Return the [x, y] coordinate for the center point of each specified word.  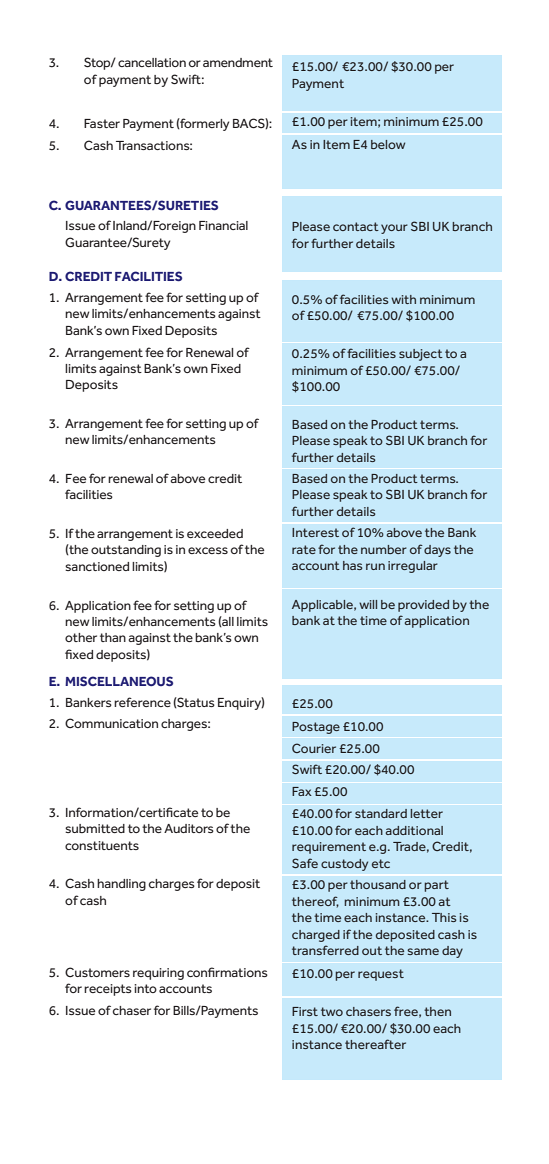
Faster [102, 123]
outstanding [126, 551]
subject [421, 355]
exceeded [215, 533]
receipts [108, 990]
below [388, 144]
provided [423, 606]
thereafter [375, 1044]
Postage [316, 728]
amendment [238, 62]
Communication [111, 723]
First [305, 1011]
